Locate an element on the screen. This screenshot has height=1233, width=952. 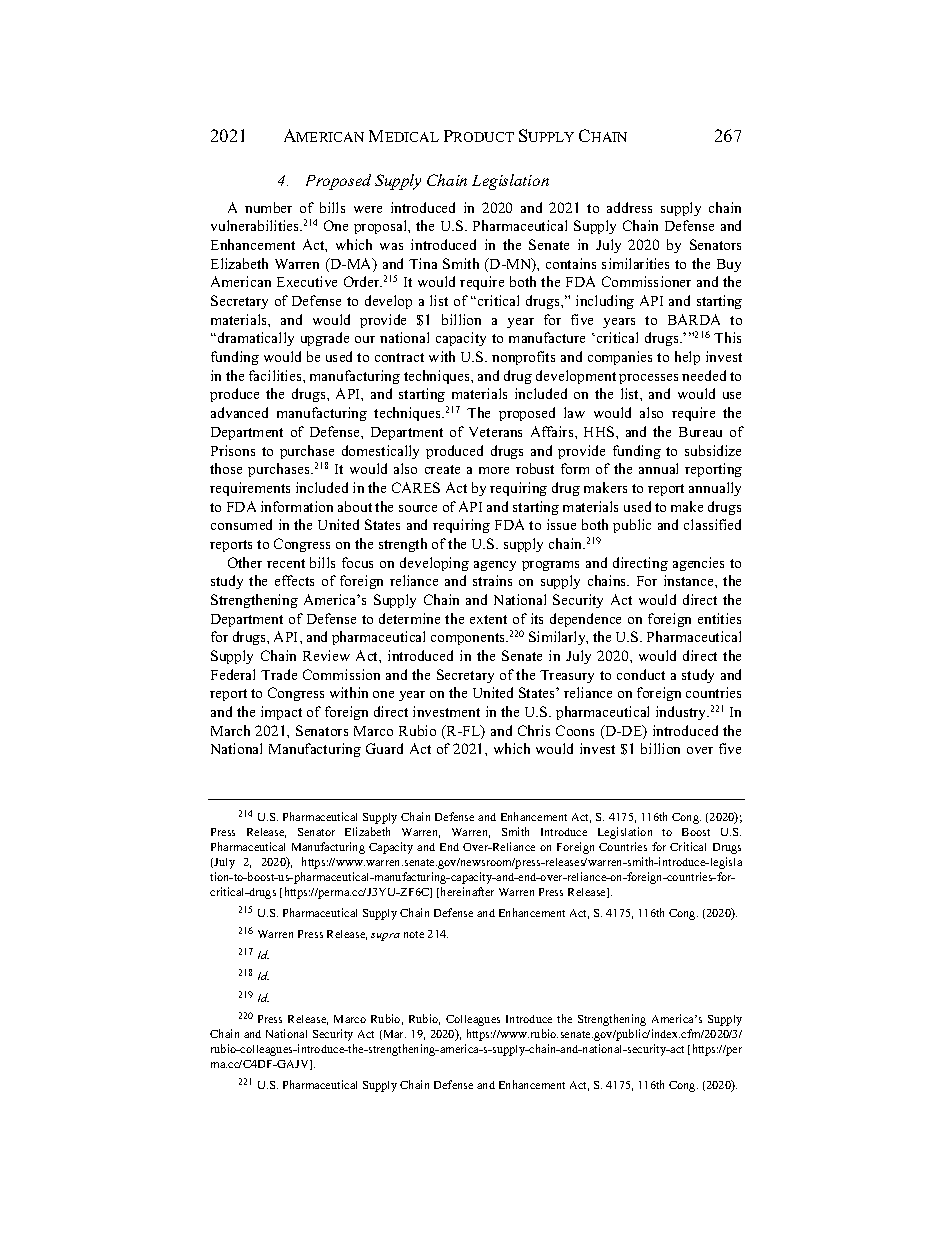
supra is located at coordinates (385, 937).
